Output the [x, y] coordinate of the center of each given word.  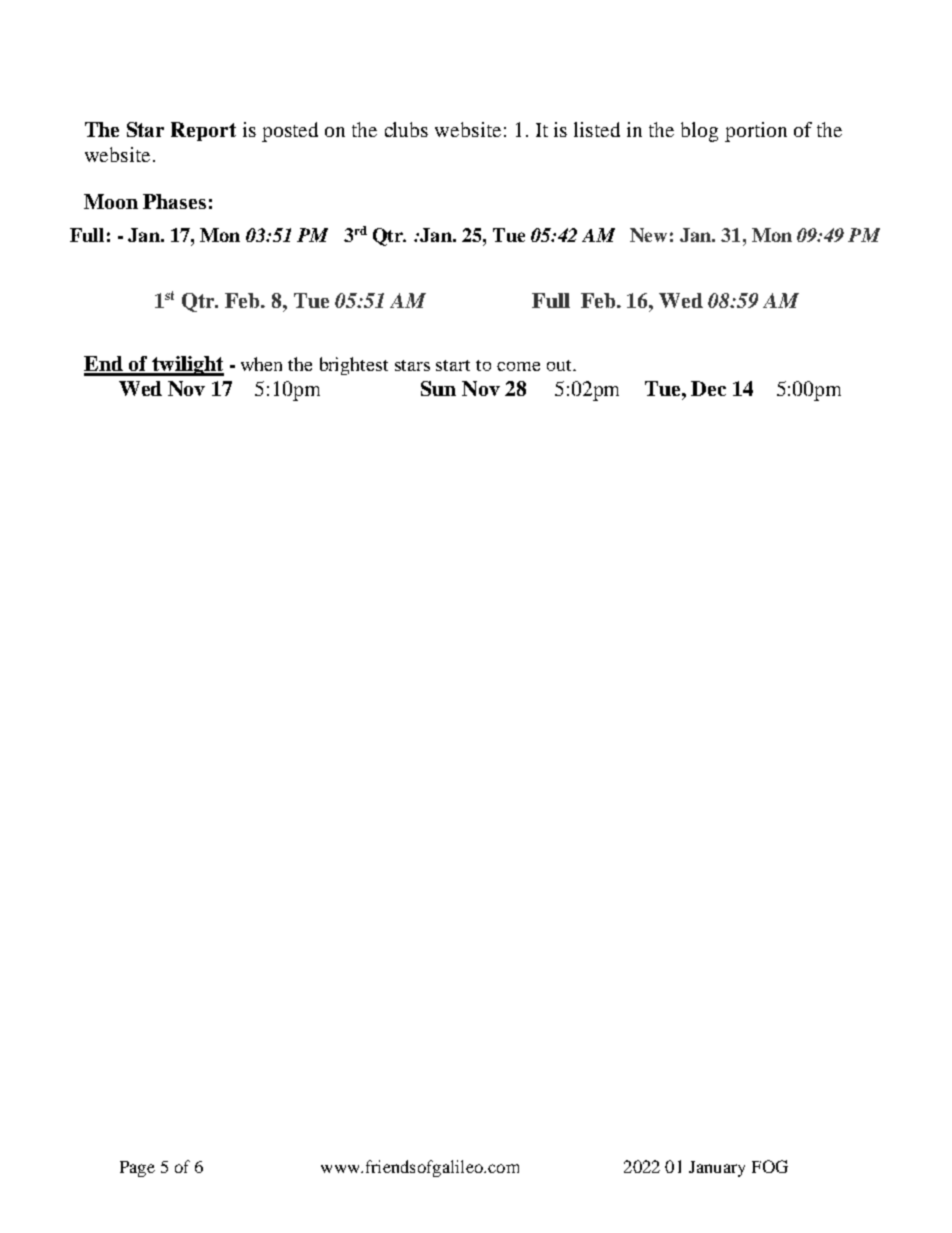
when [261, 364]
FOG [770, 1166]
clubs [406, 129]
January [717, 1169]
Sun [438, 388]
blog [699, 132]
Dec [708, 388]
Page [137, 1169]
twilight [187, 366]
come [518, 366]
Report [203, 131]
